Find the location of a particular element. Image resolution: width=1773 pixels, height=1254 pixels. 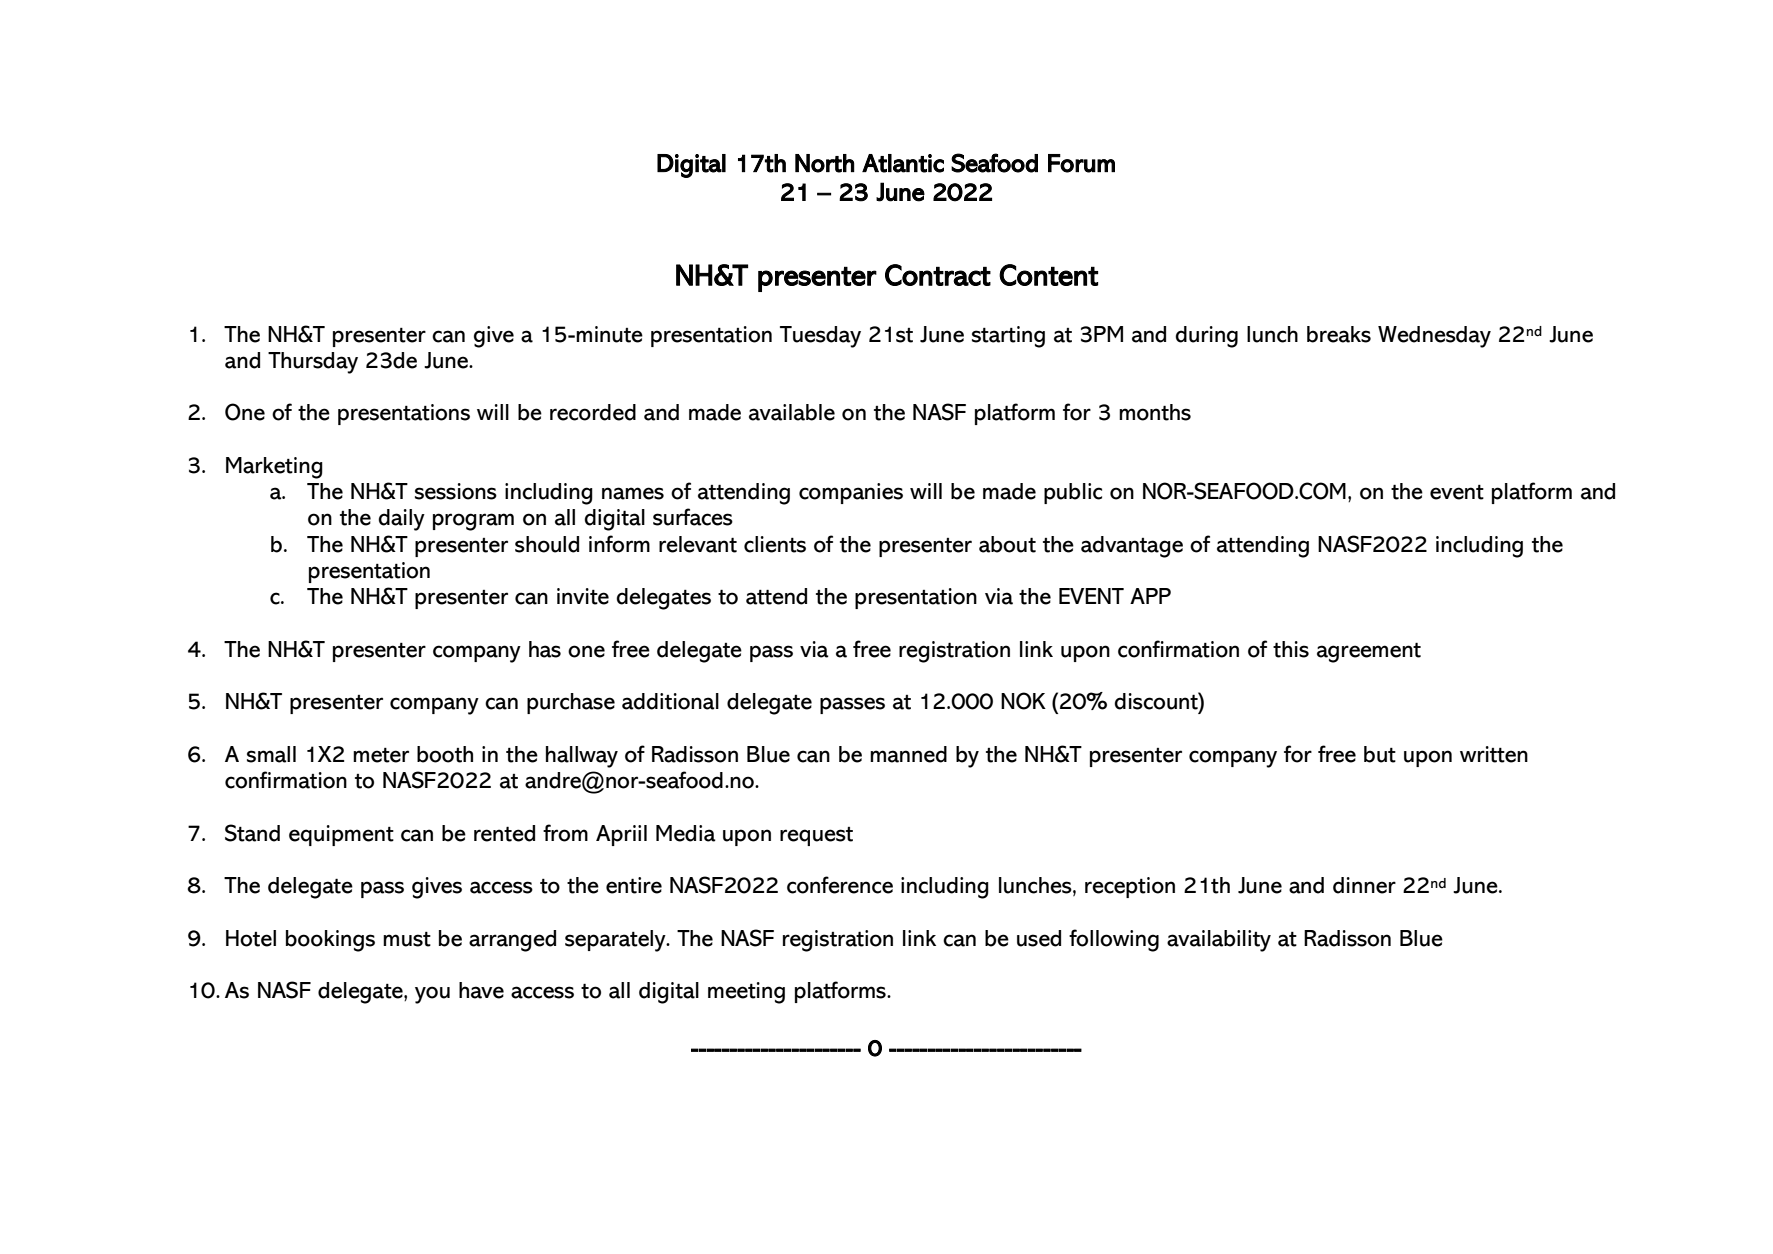

Thursday is located at coordinates (313, 363).
